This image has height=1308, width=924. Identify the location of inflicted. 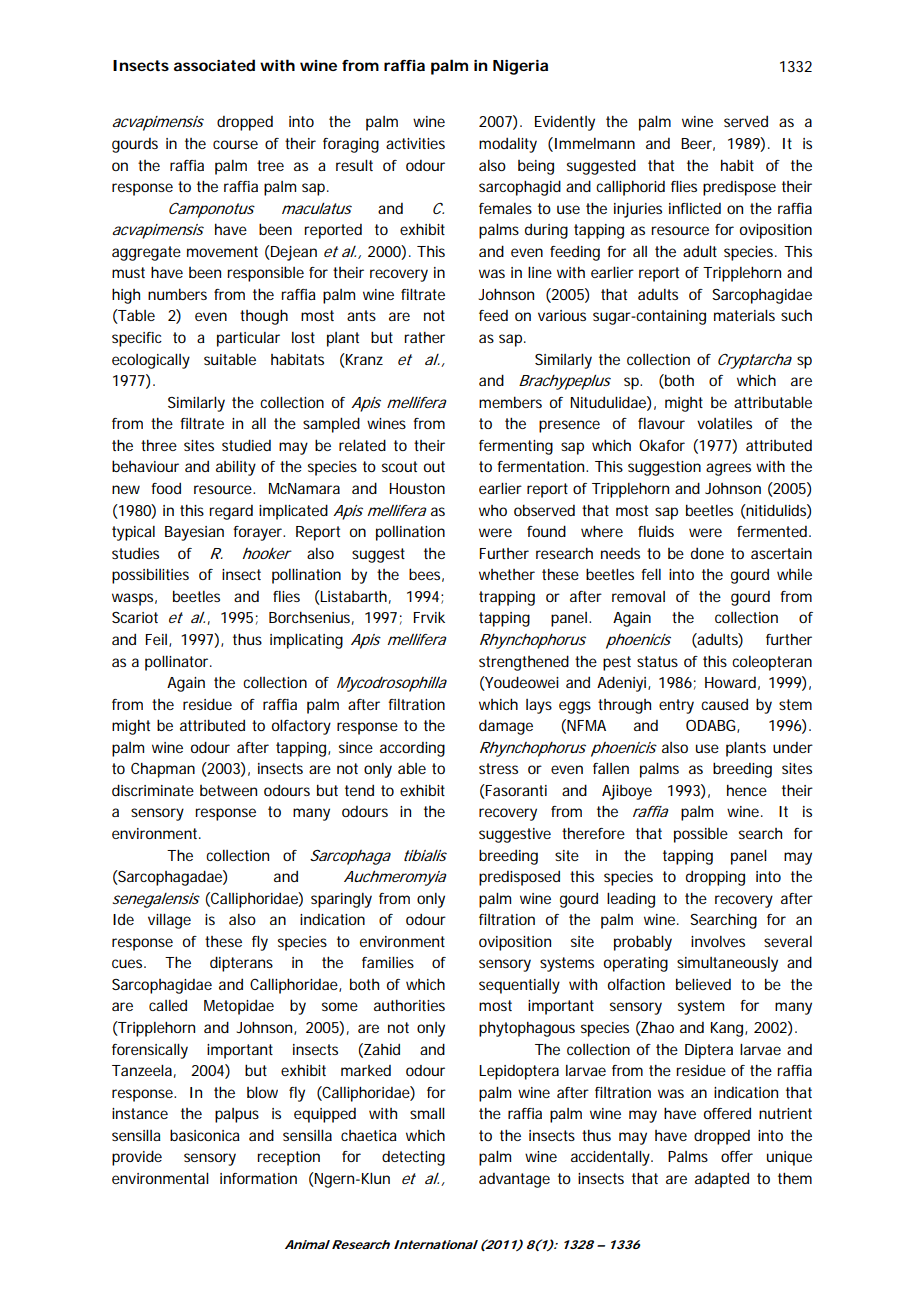
(695, 208).
